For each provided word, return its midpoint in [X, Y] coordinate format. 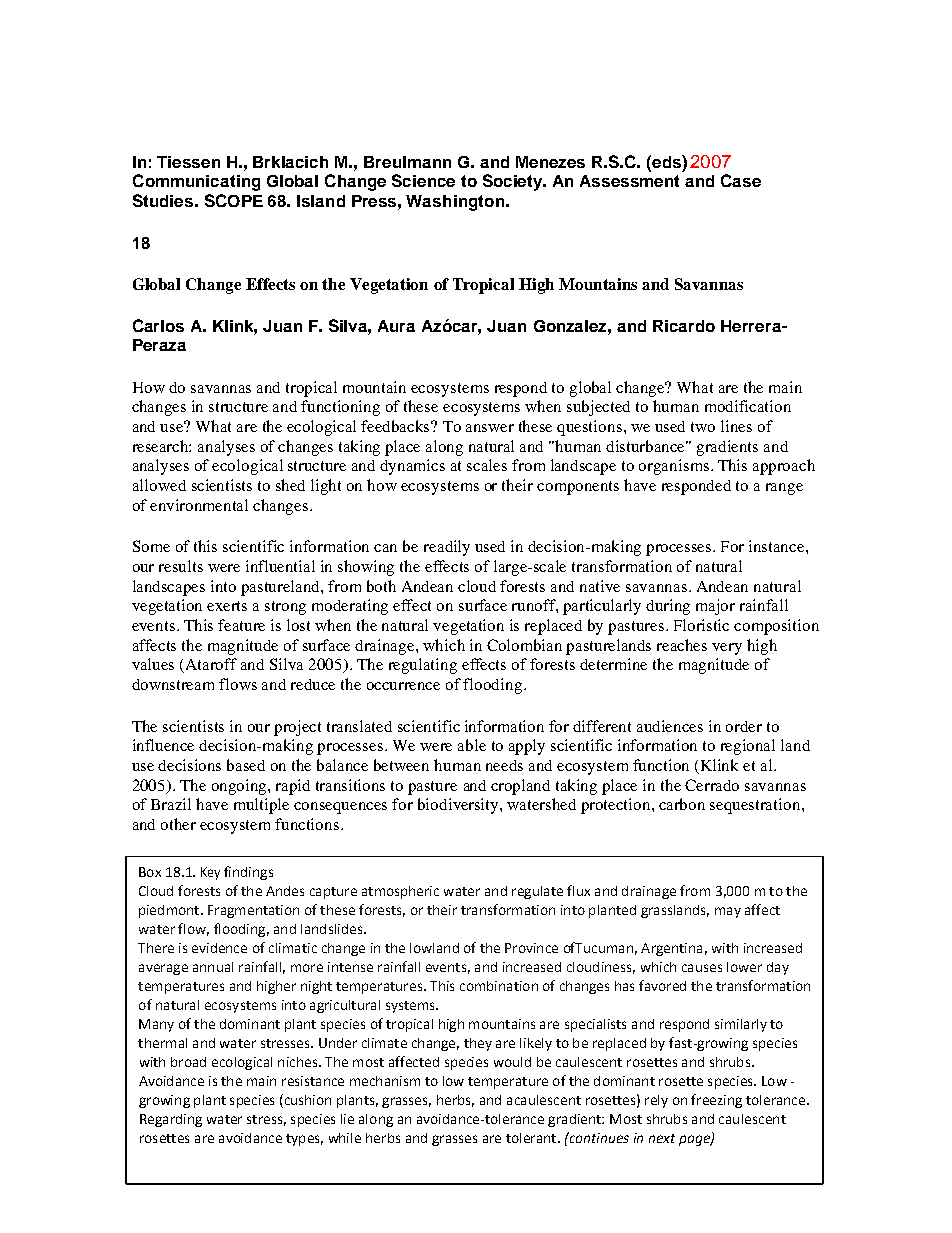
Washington [455, 203]
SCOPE [234, 200]
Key [210, 873]
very [727, 649]
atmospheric [400, 892]
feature [241, 625]
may [728, 912]
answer [490, 428]
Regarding [171, 1120]
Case [741, 180]
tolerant [532, 1138]
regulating [423, 666]
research [162, 446]
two [703, 427]
